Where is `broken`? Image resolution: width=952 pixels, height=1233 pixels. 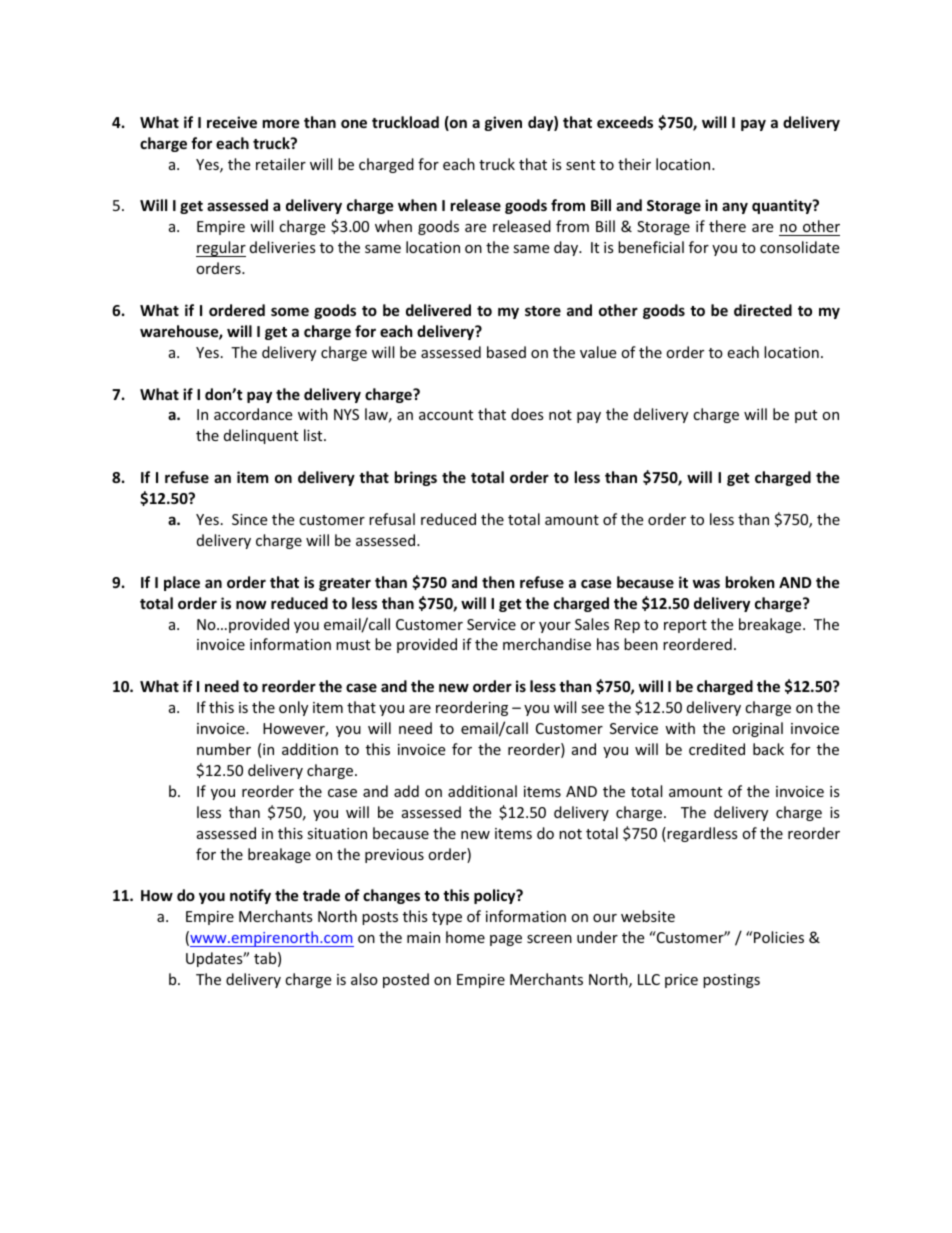
broken is located at coordinates (750, 582).
